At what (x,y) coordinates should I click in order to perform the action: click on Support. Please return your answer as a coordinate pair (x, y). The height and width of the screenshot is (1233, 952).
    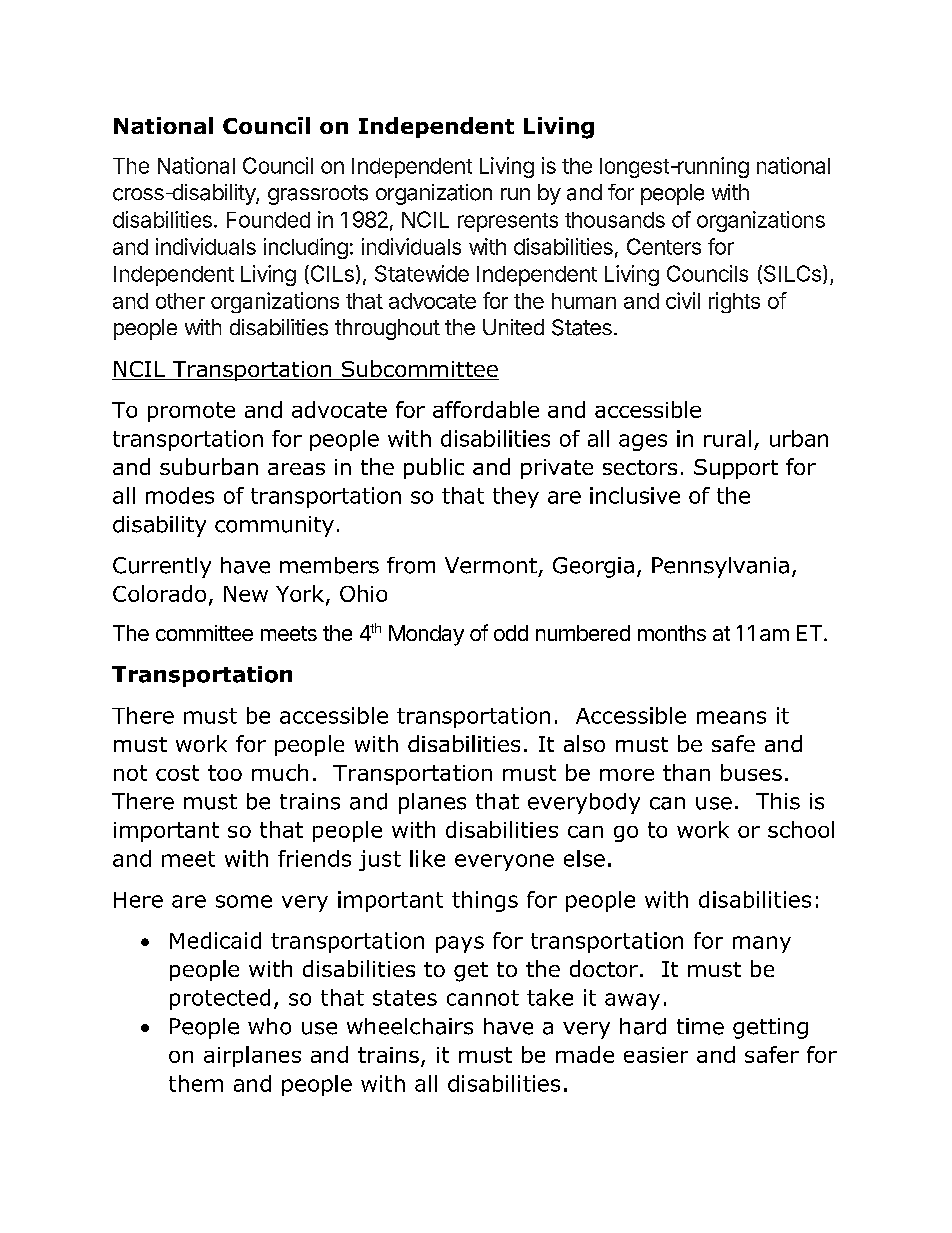
    Looking at the image, I should click on (736, 469).
